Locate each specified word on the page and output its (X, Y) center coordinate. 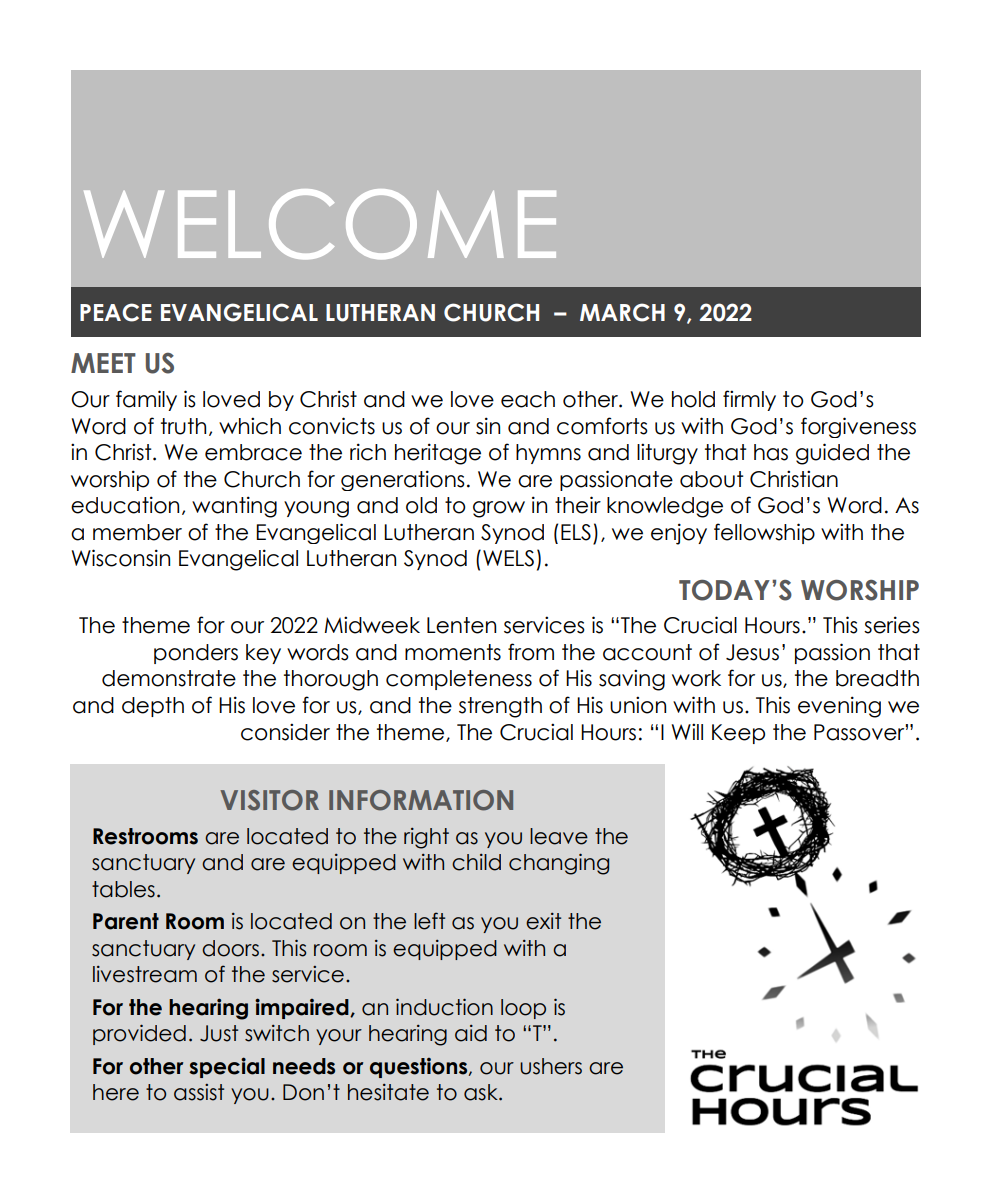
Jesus (752, 652)
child (476, 862)
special (227, 1067)
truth (183, 426)
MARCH (622, 312)
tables (123, 889)
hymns (548, 454)
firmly (749, 400)
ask (482, 1092)
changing (559, 864)
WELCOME (320, 224)
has (771, 452)
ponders (196, 654)
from (531, 652)
